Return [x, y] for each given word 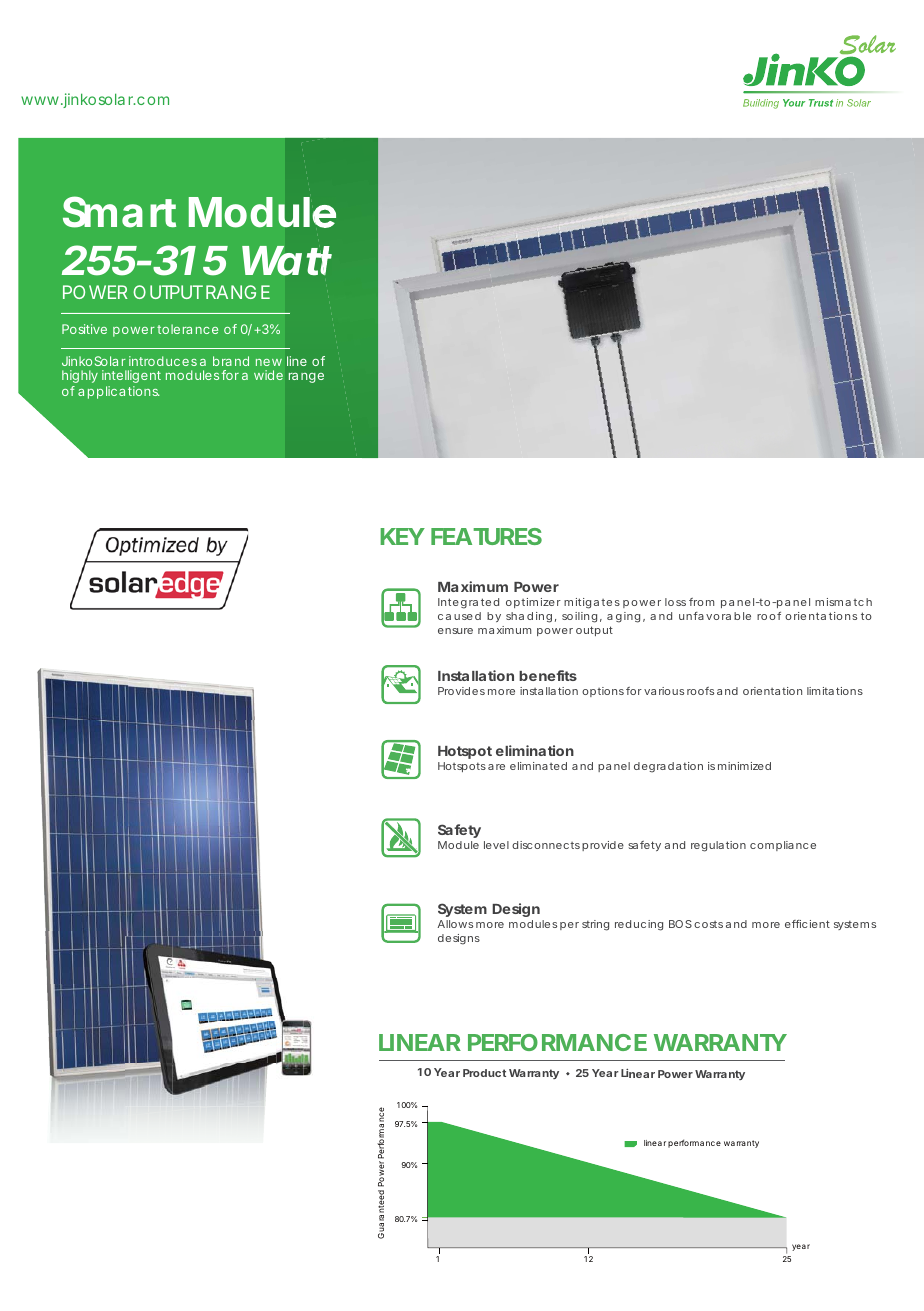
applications [119, 392]
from [701, 602]
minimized [744, 766]
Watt [287, 261]
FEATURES [486, 536]
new [269, 362]
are [496, 767]
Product [484, 1073]
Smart [119, 212]
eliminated [538, 766]
